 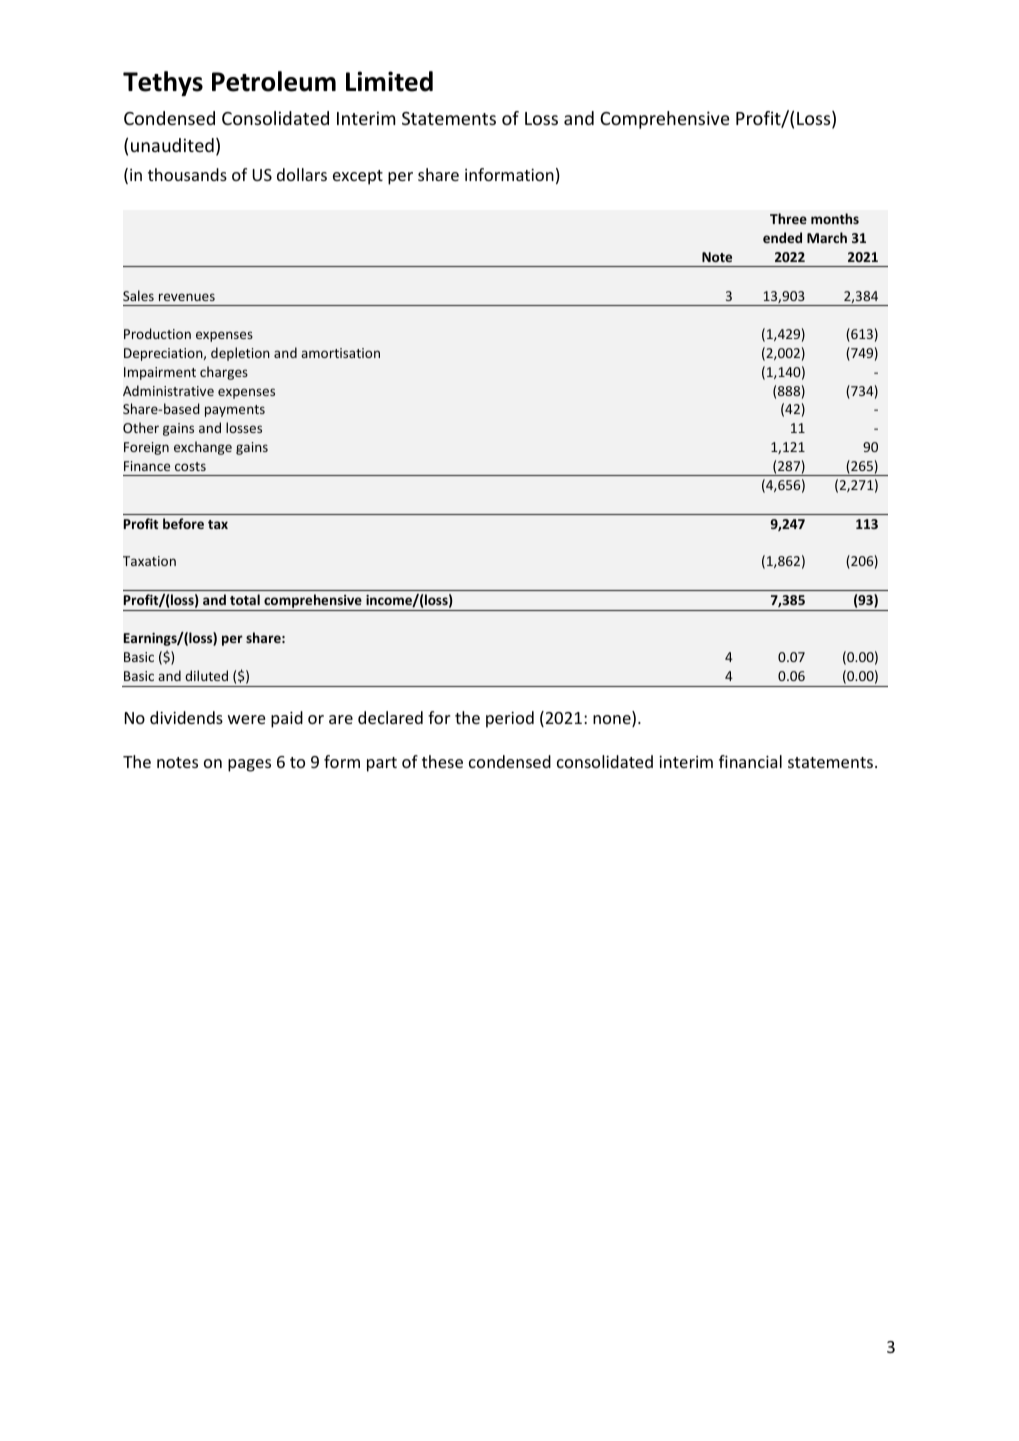 I want to click on Limited, so click(x=389, y=81).
